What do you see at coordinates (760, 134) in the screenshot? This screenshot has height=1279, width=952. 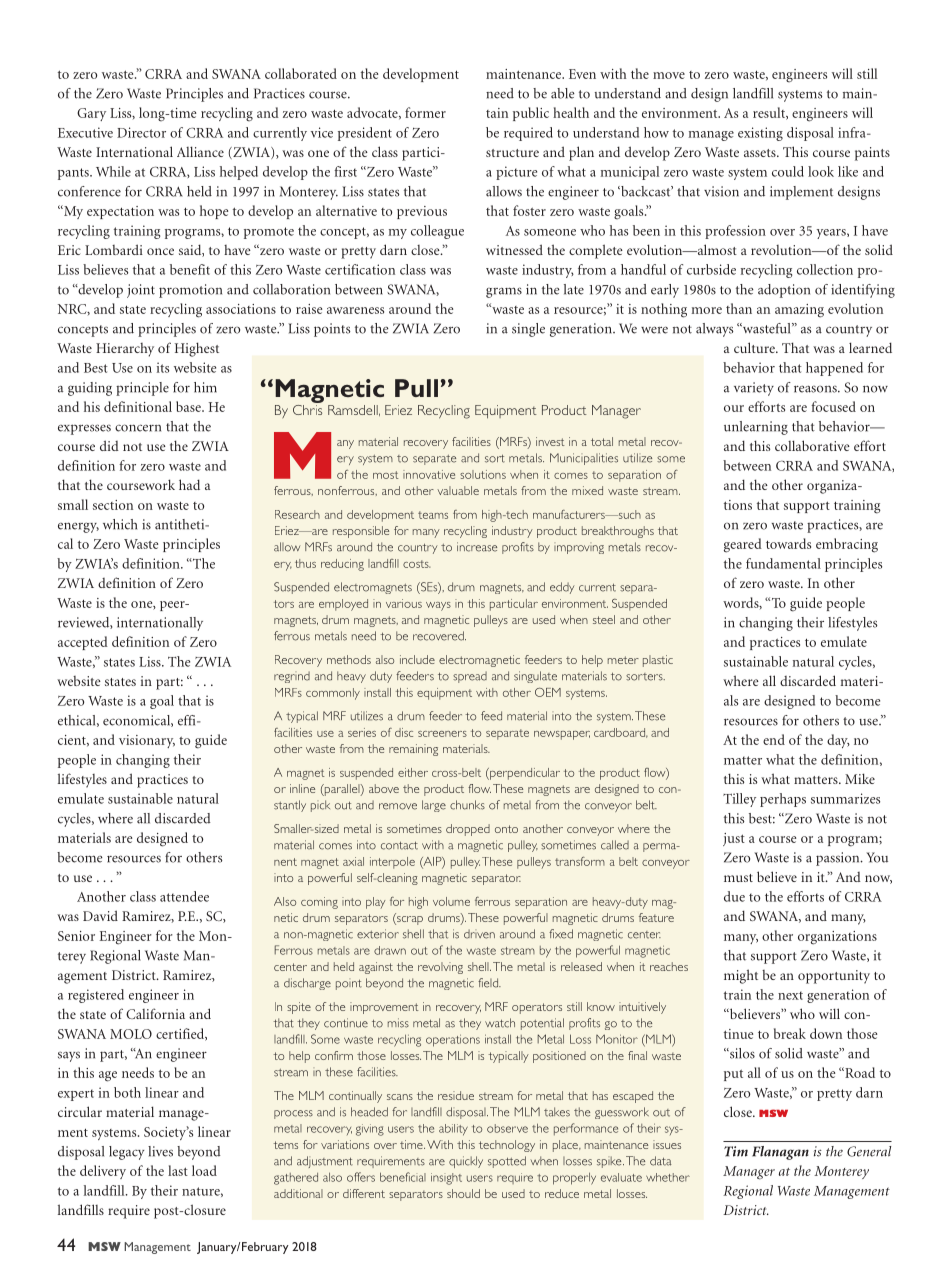 I see `existing` at bounding box center [760, 134].
